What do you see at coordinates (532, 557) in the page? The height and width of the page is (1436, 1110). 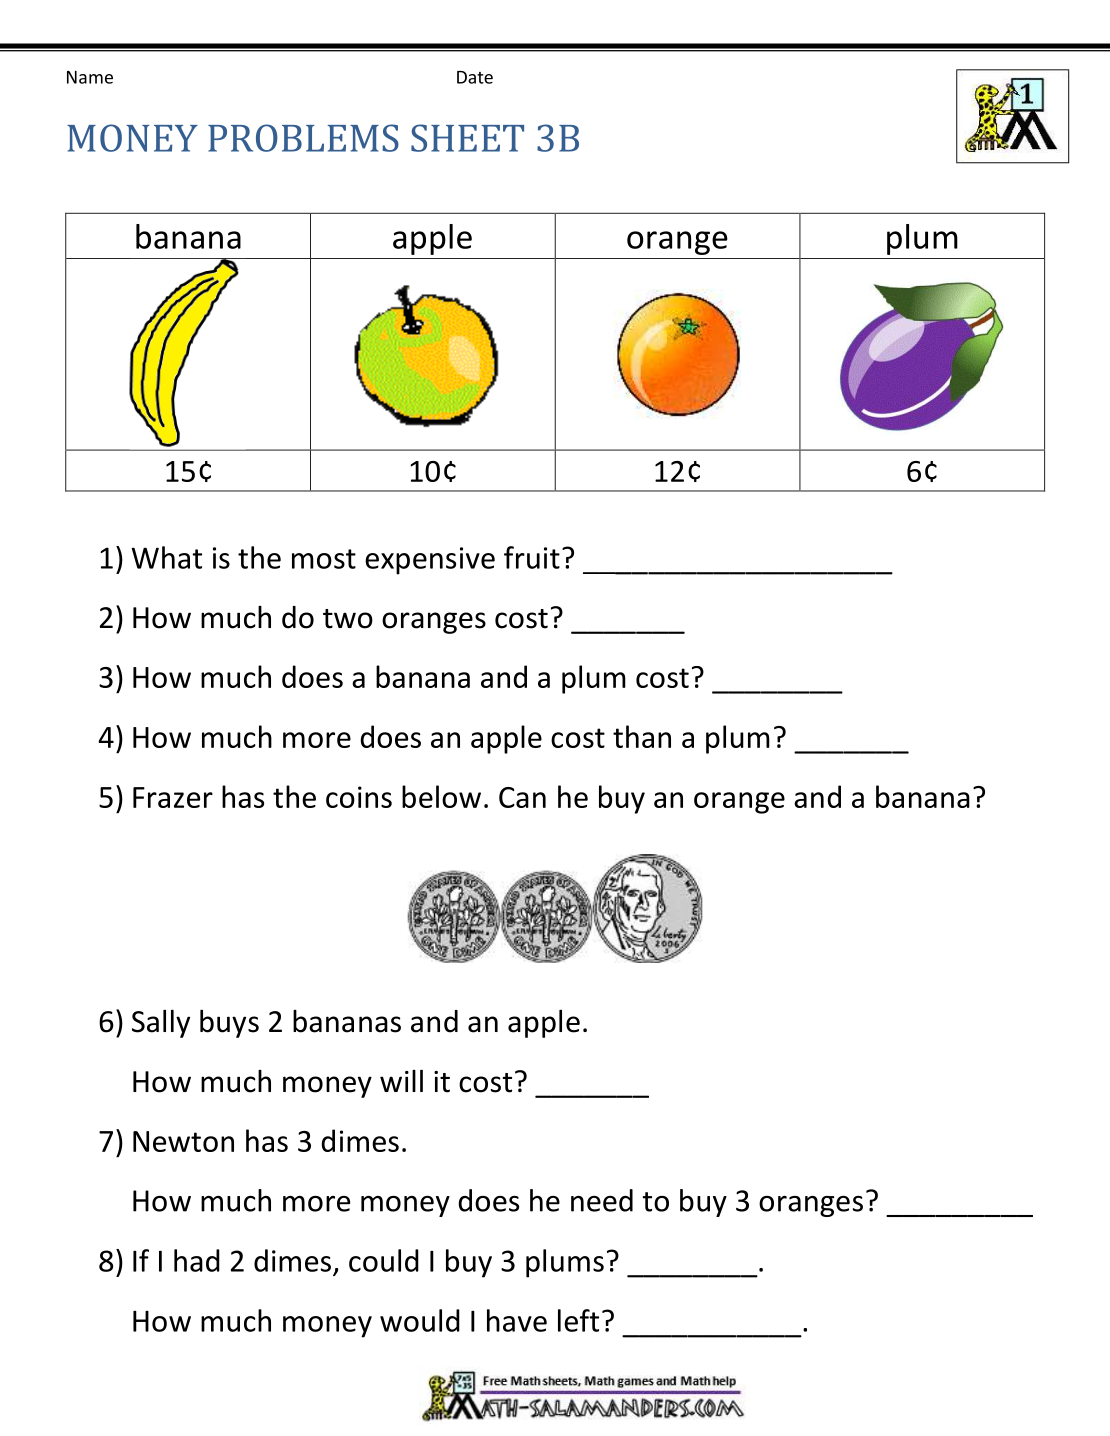 I see `fruit` at bounding box center [532, 557].
